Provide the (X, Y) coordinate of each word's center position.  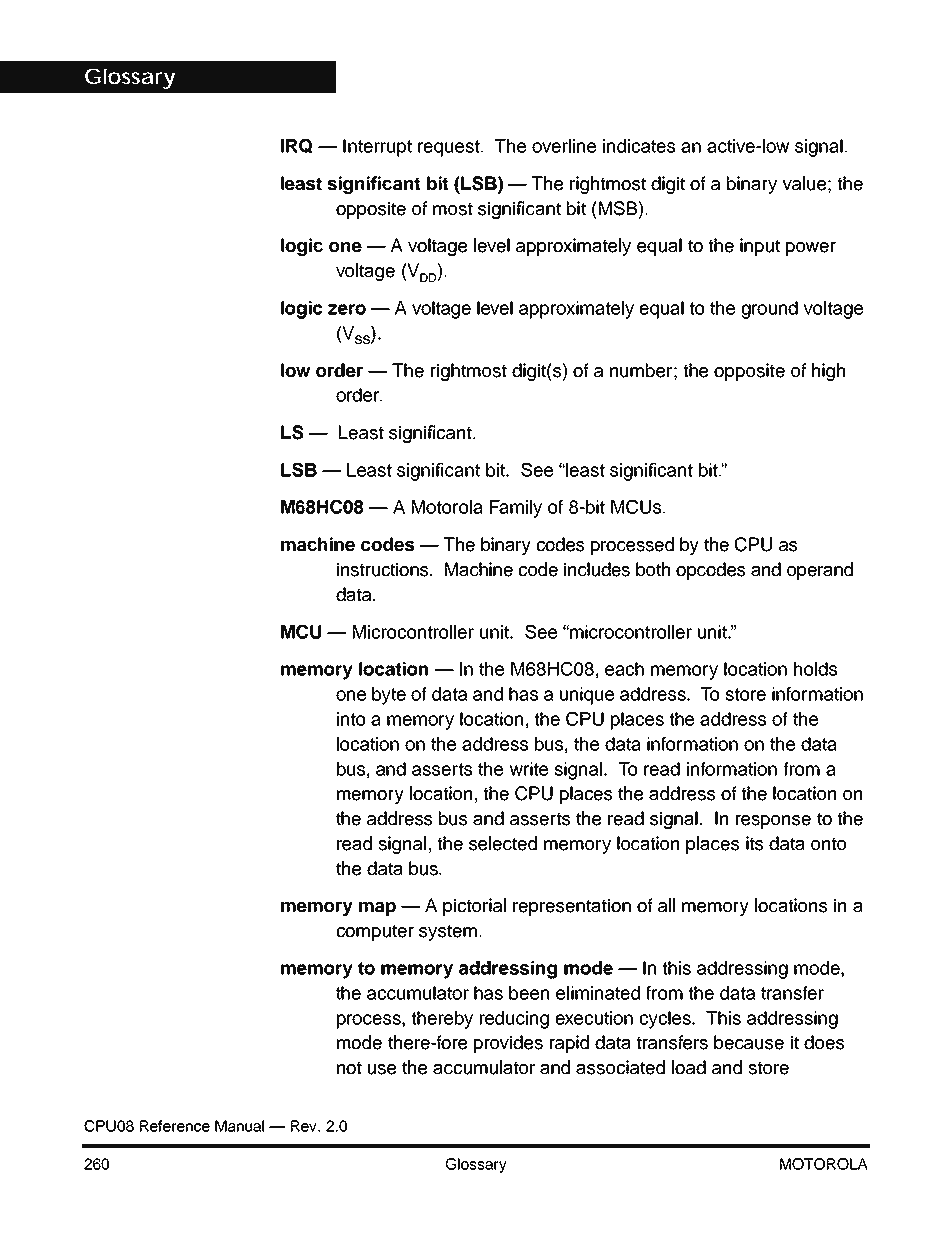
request (450, 148)
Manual (239, 1126)
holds (815, 669)
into (351, 719)
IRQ (296, 146)
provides (508, 1044)
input (760, 247)
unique (587, 696)
